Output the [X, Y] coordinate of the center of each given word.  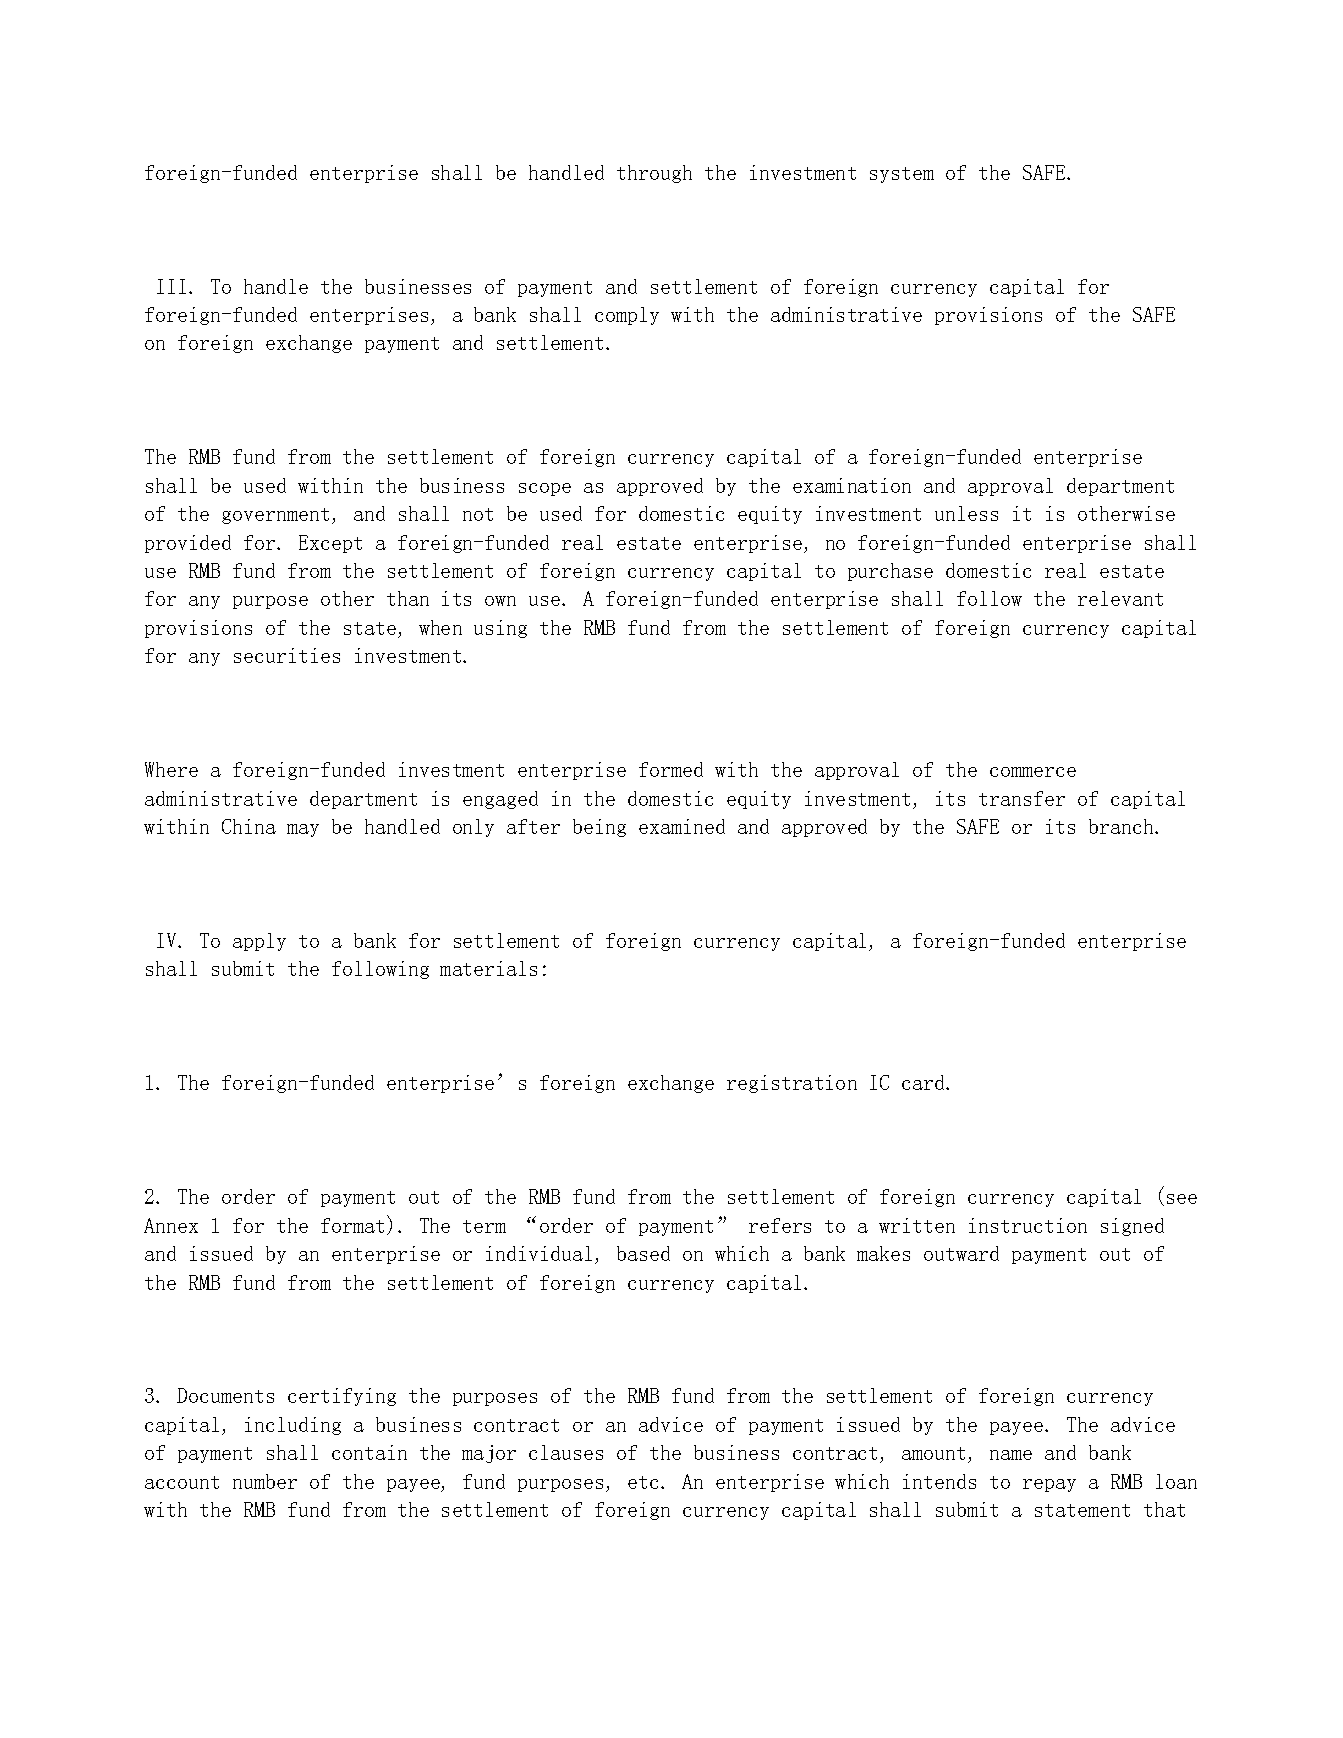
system [902, 175]
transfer [1022, 798]
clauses [566, 1452]
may [303, 830]
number [265, 1481]
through [654, 174]
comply [627, 316]
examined [682, 826]
